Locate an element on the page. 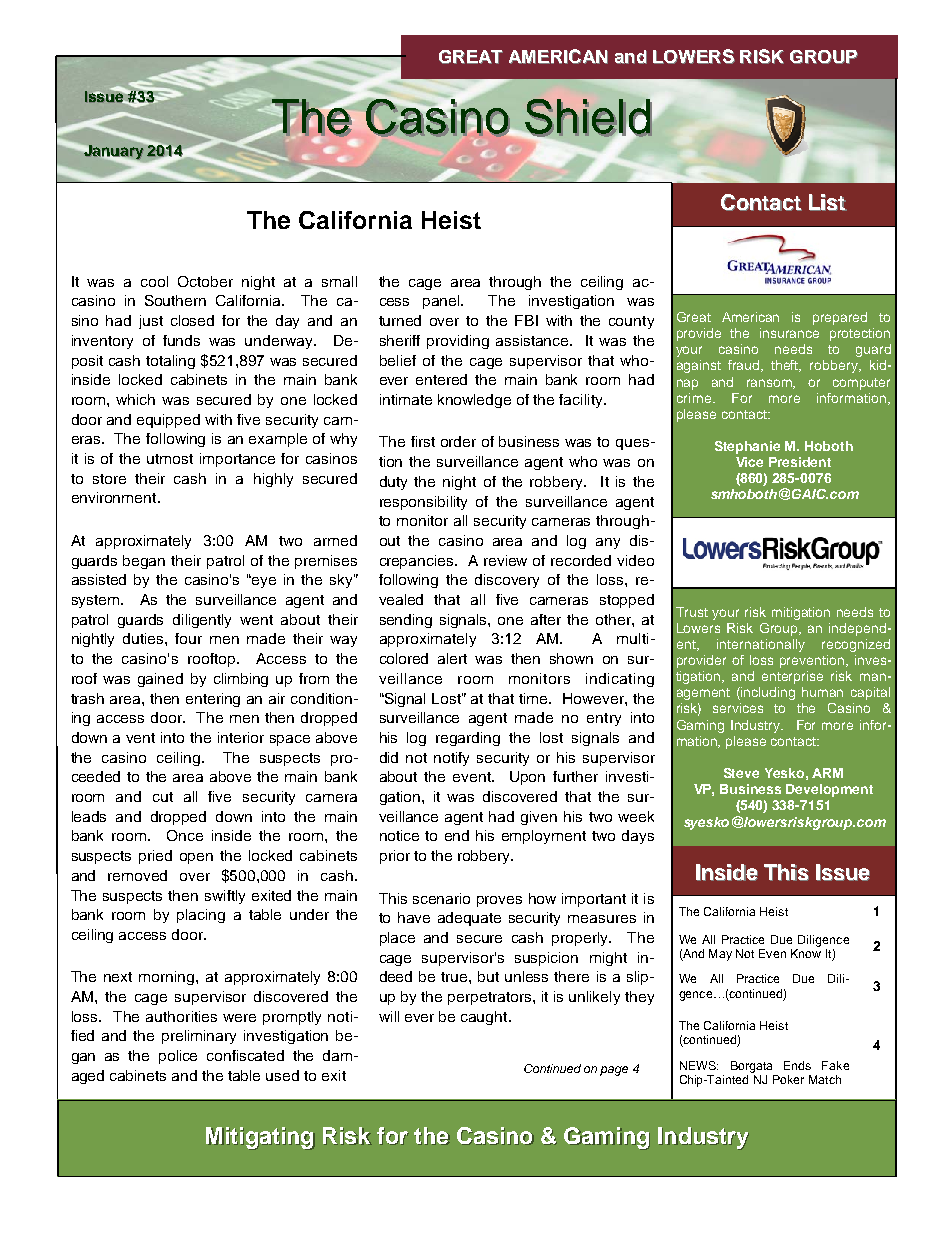 The width and height of the page is (952, 1233). police is located at coordinates (178, 1057).
